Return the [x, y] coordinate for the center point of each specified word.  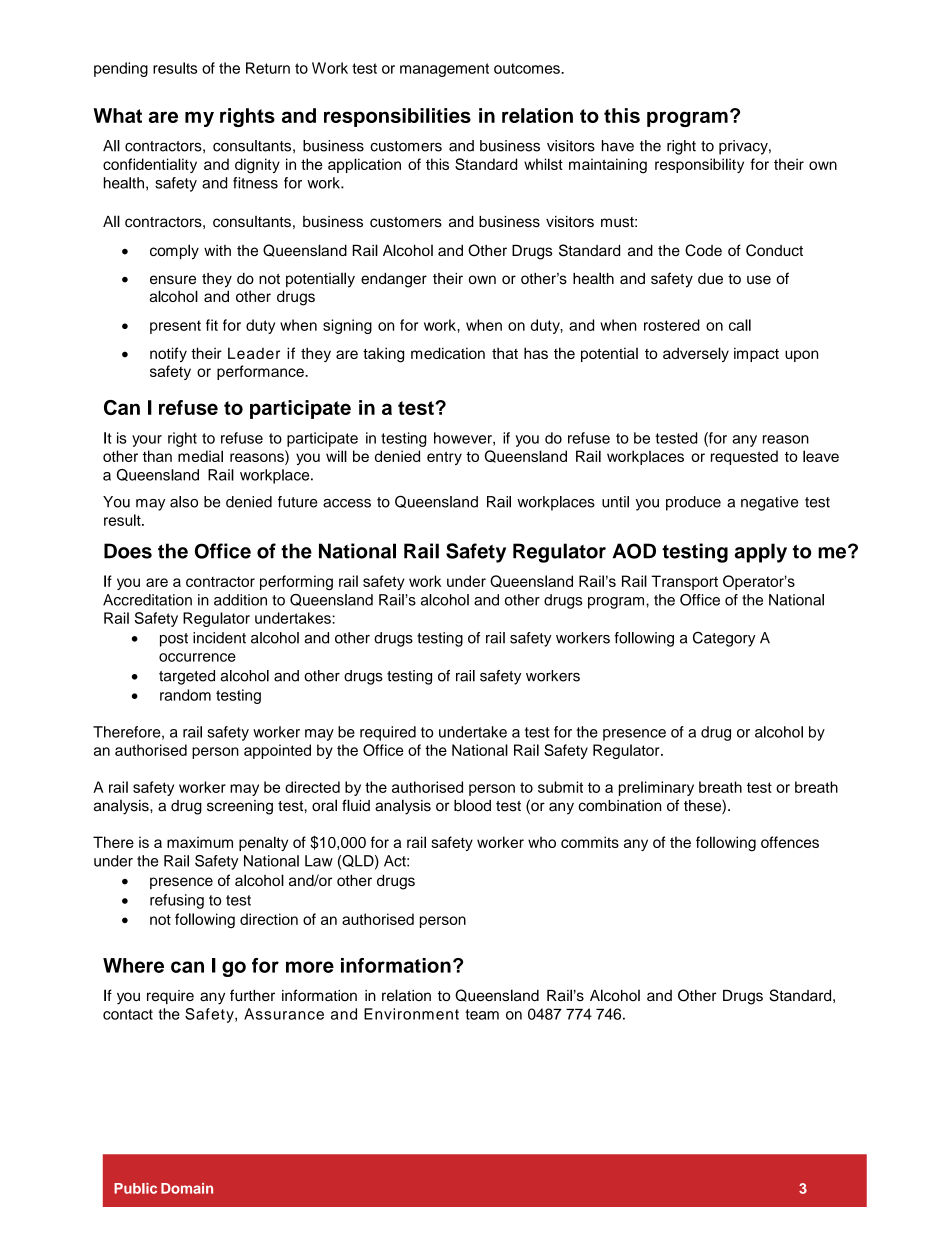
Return [268, 68]
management [444, 70]
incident [219, 638]
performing [296, 583]
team [482, 1014]
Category [724, 639]
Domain [187, 1188]
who [542, 842]
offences [790, 842]
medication [448, 353]
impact [756, 354]
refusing [177, 901]
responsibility [699, 165]
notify [168, 354]
